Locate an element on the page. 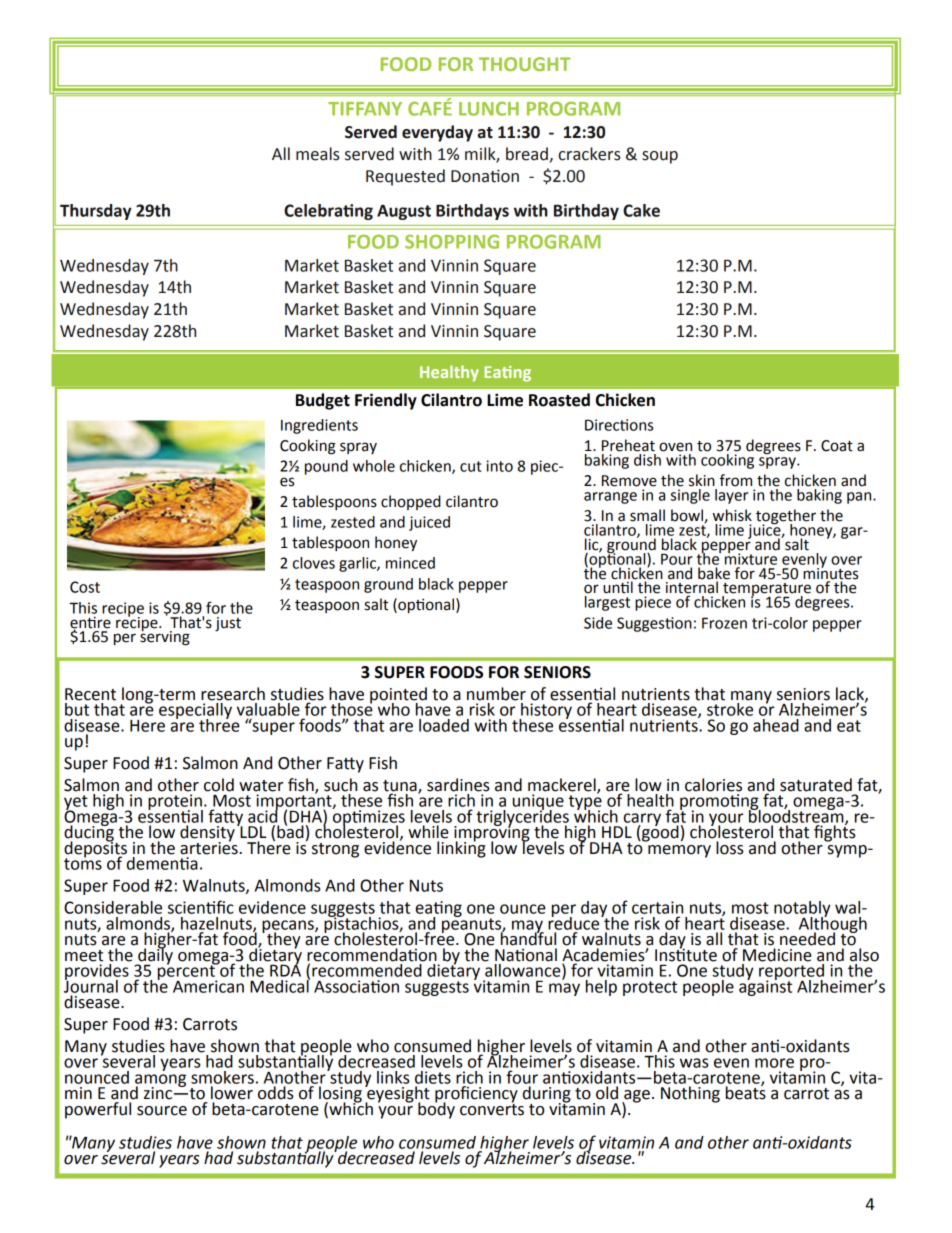 This document has height=1233, width=952. more is located at coordinates (774, 1063).
